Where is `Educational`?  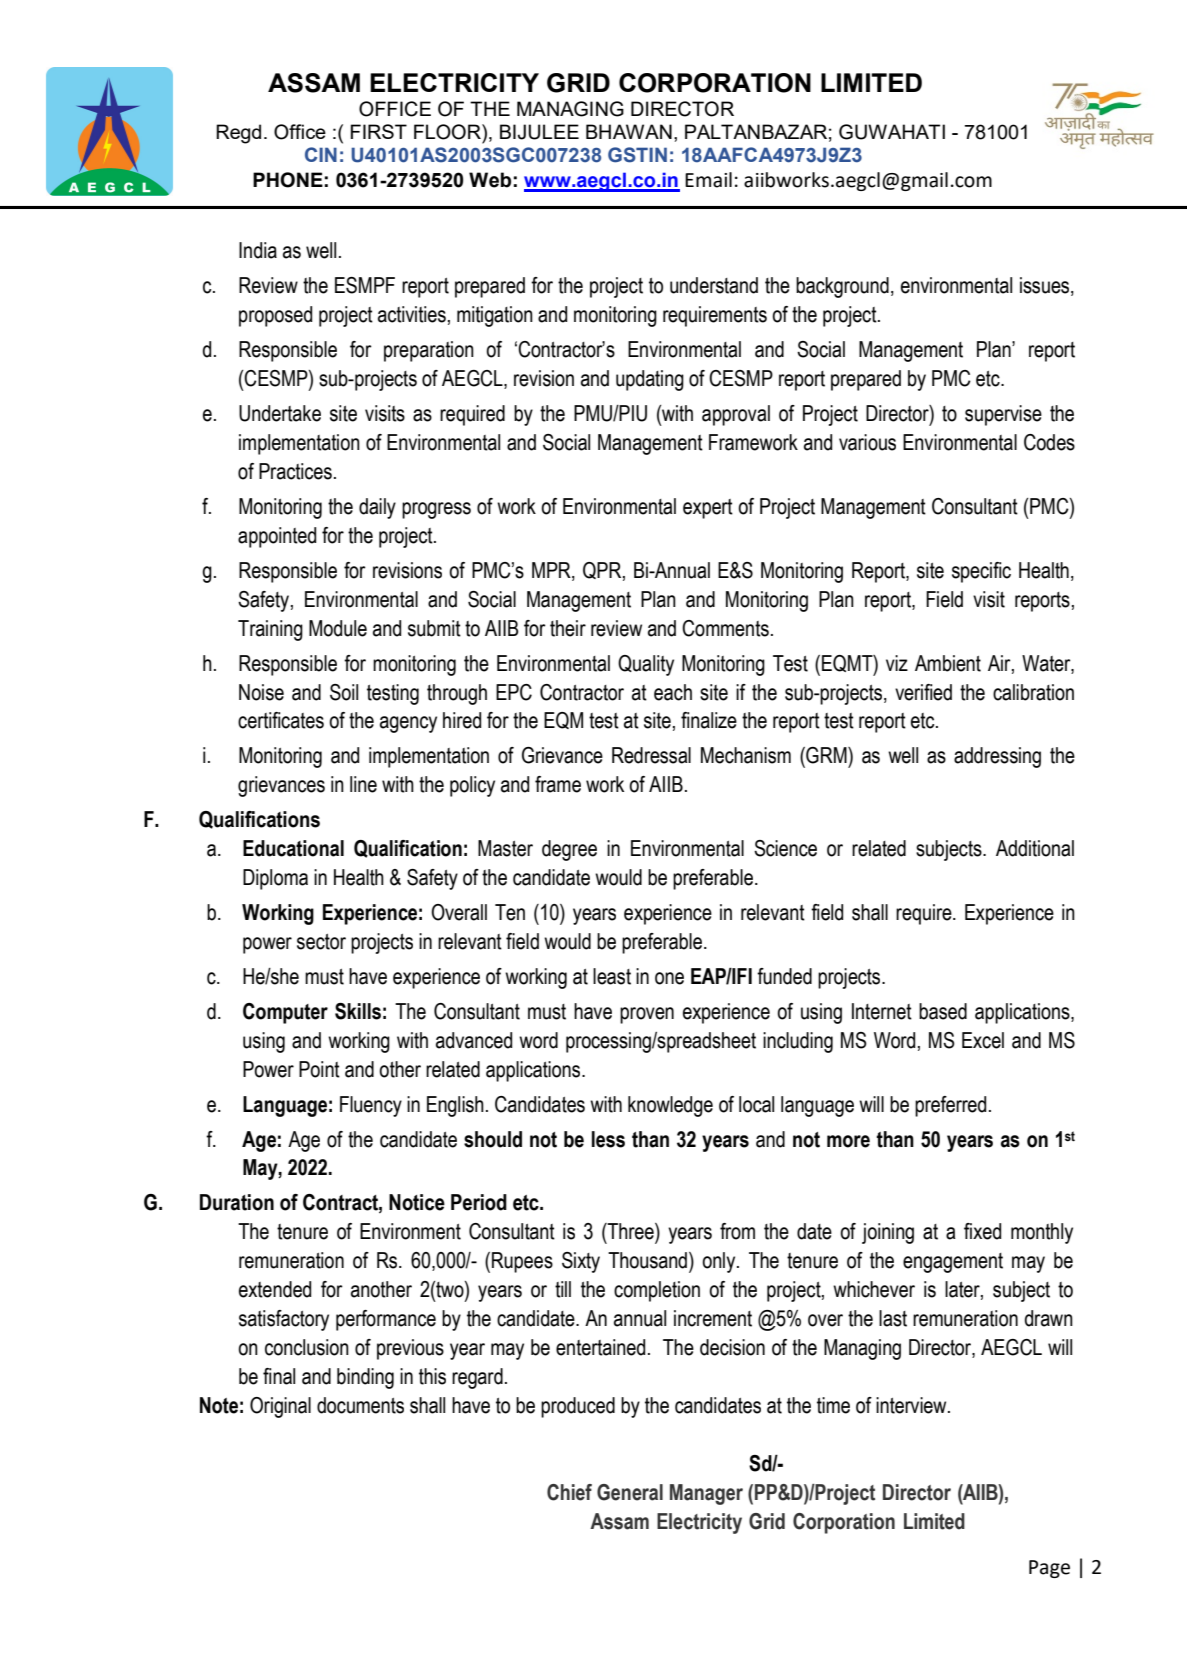 Educational is located at coordinates (293, 848).
